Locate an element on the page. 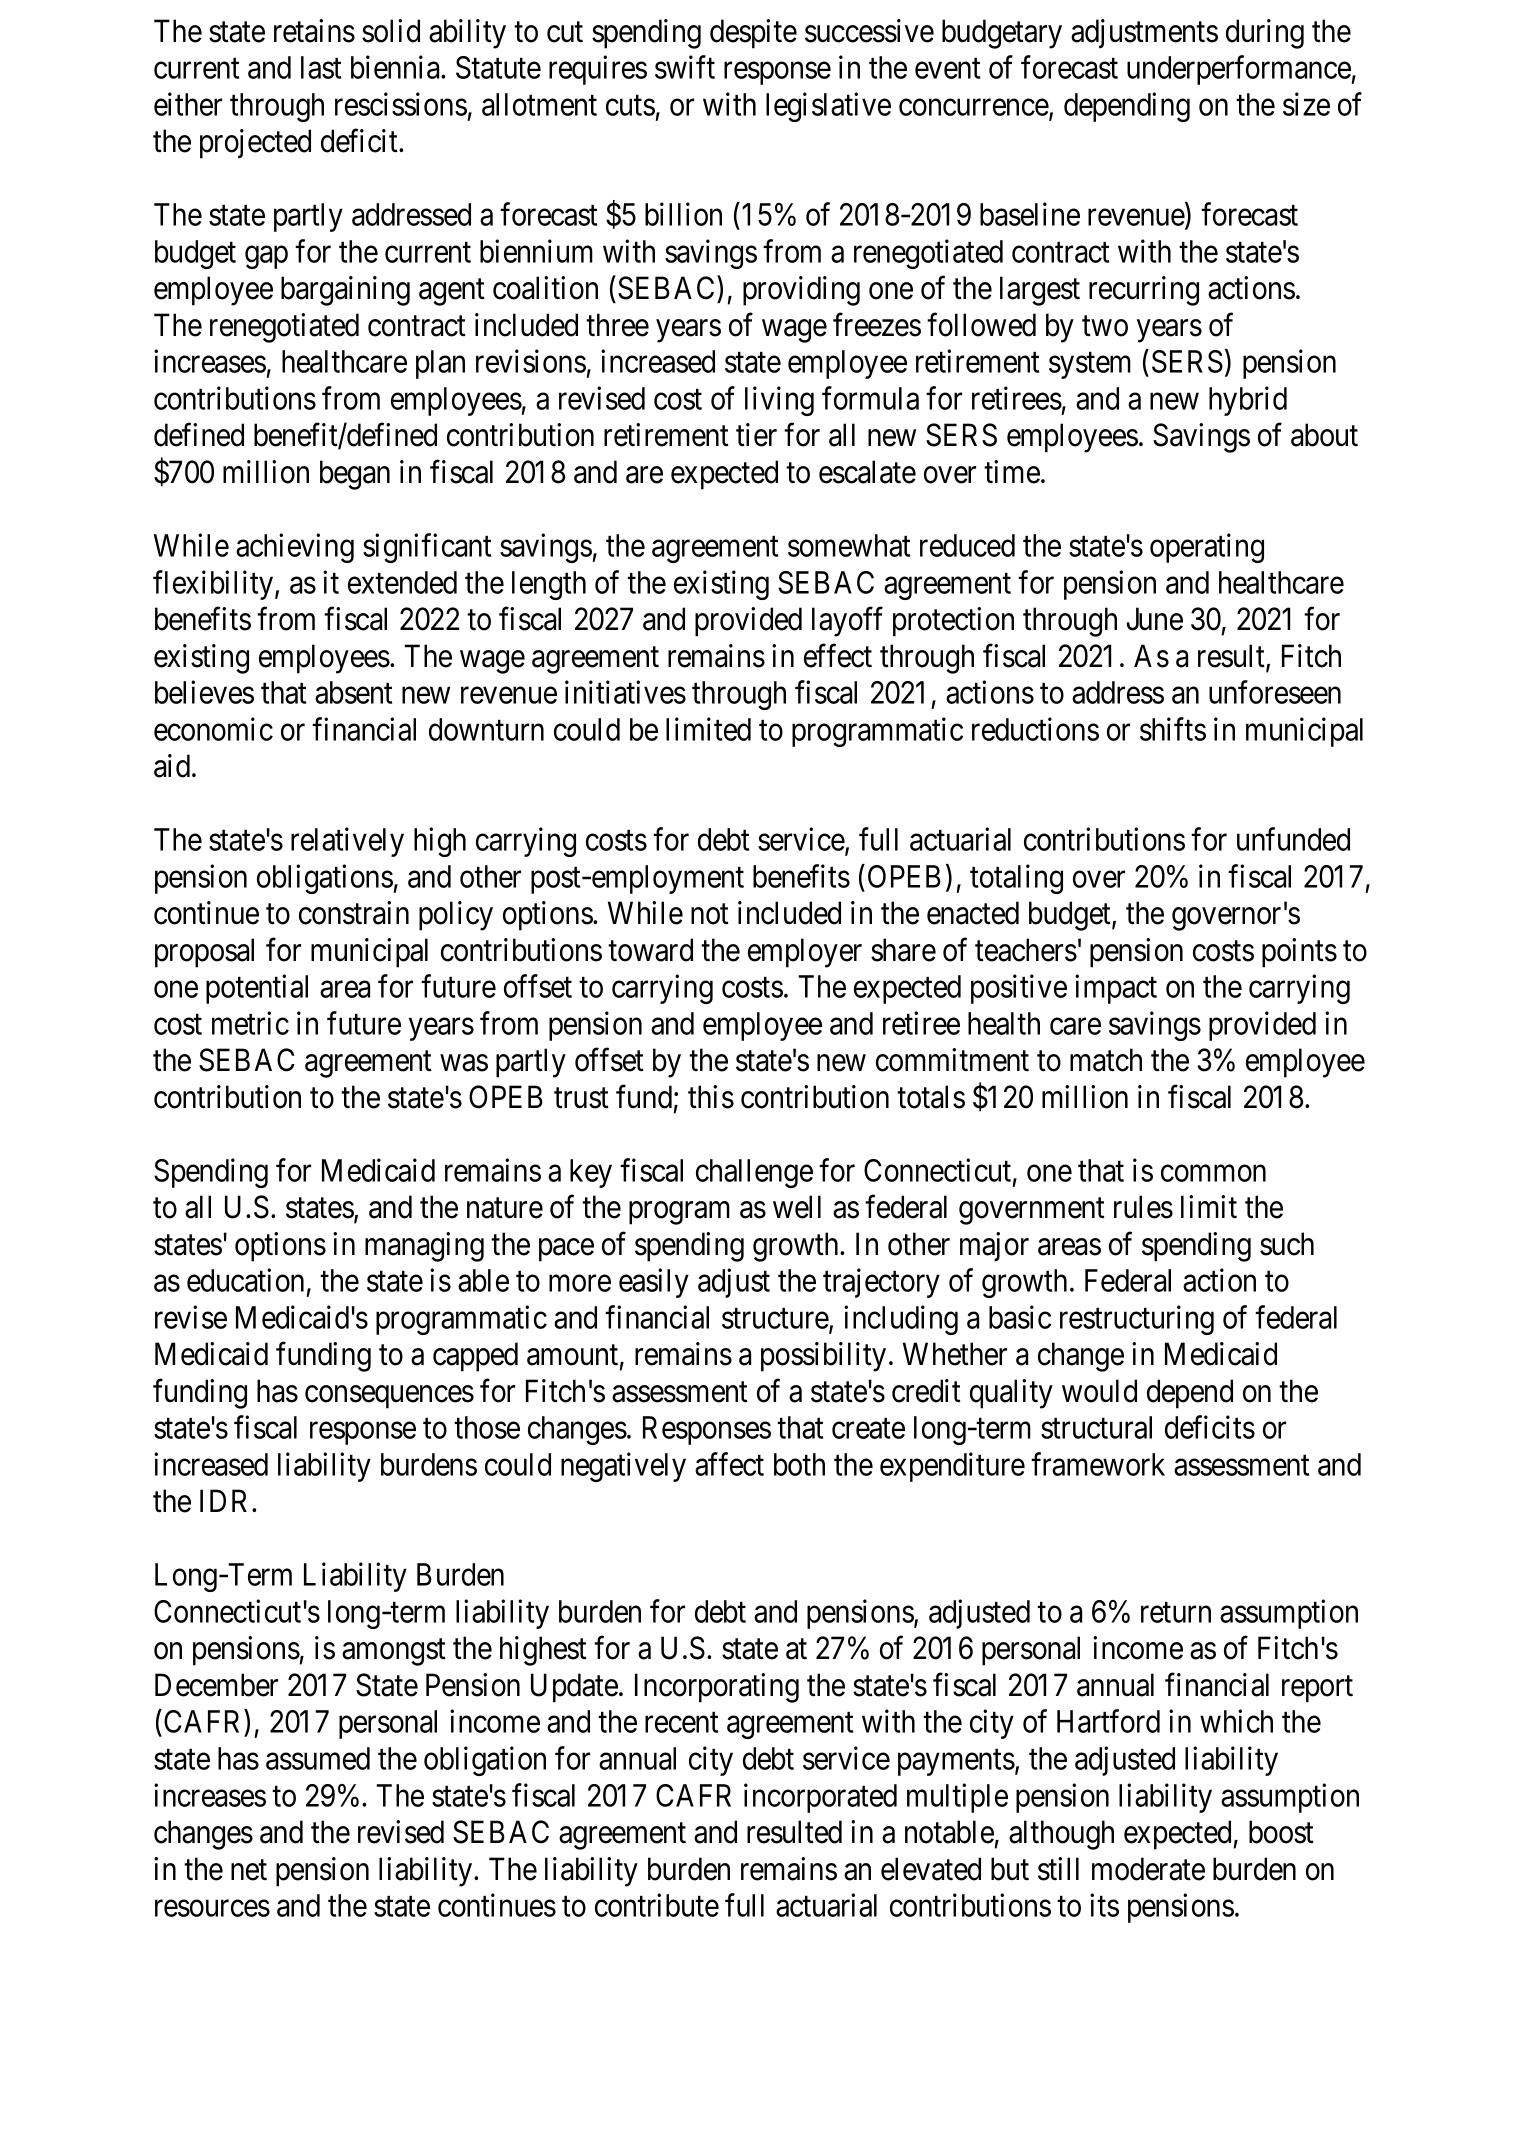 Image resolution: width=1519 pixels, height=2149 pixels. moderate is located at coordinates (1148, 1869).
